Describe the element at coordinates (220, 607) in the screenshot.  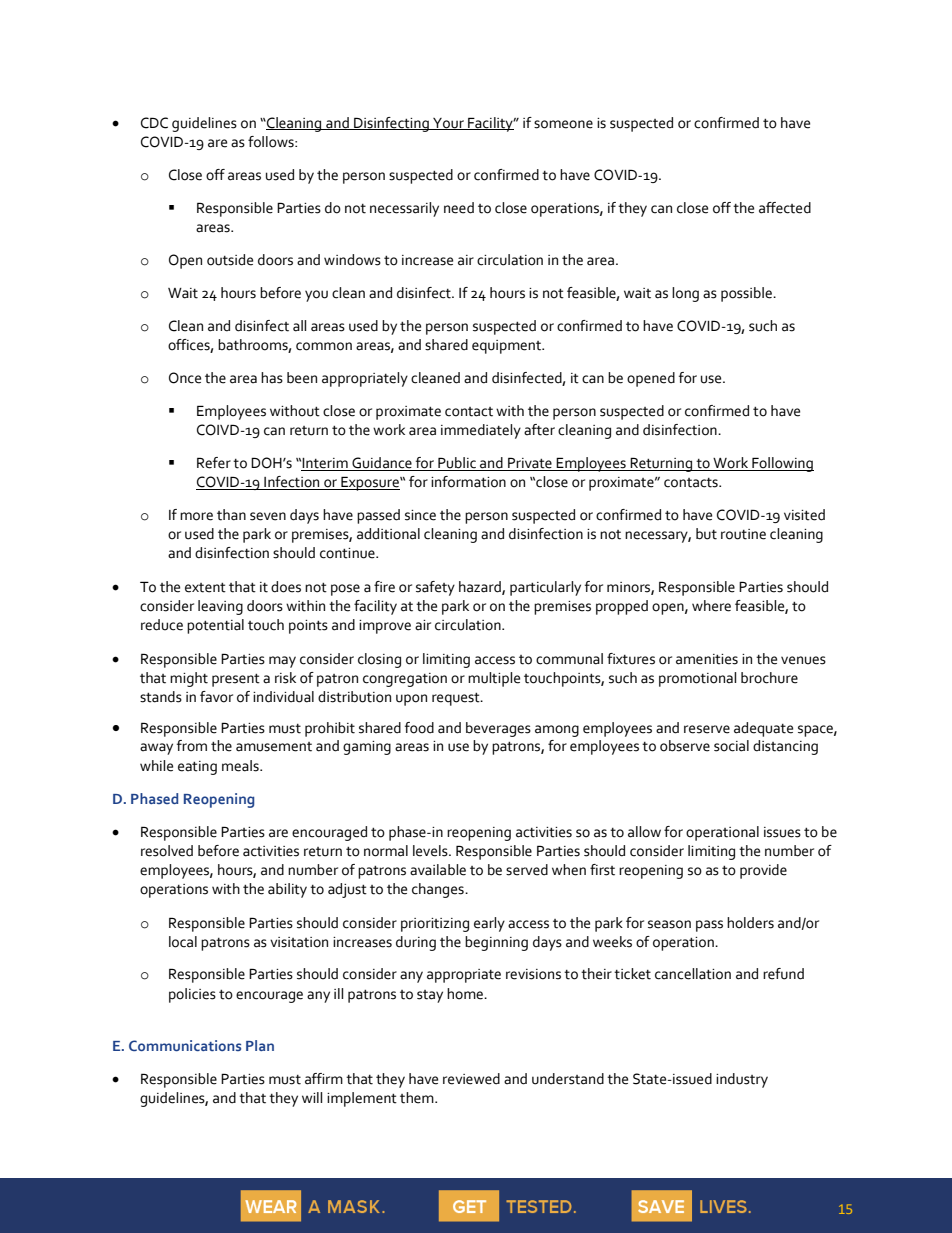
I see `leaving` at that location.
